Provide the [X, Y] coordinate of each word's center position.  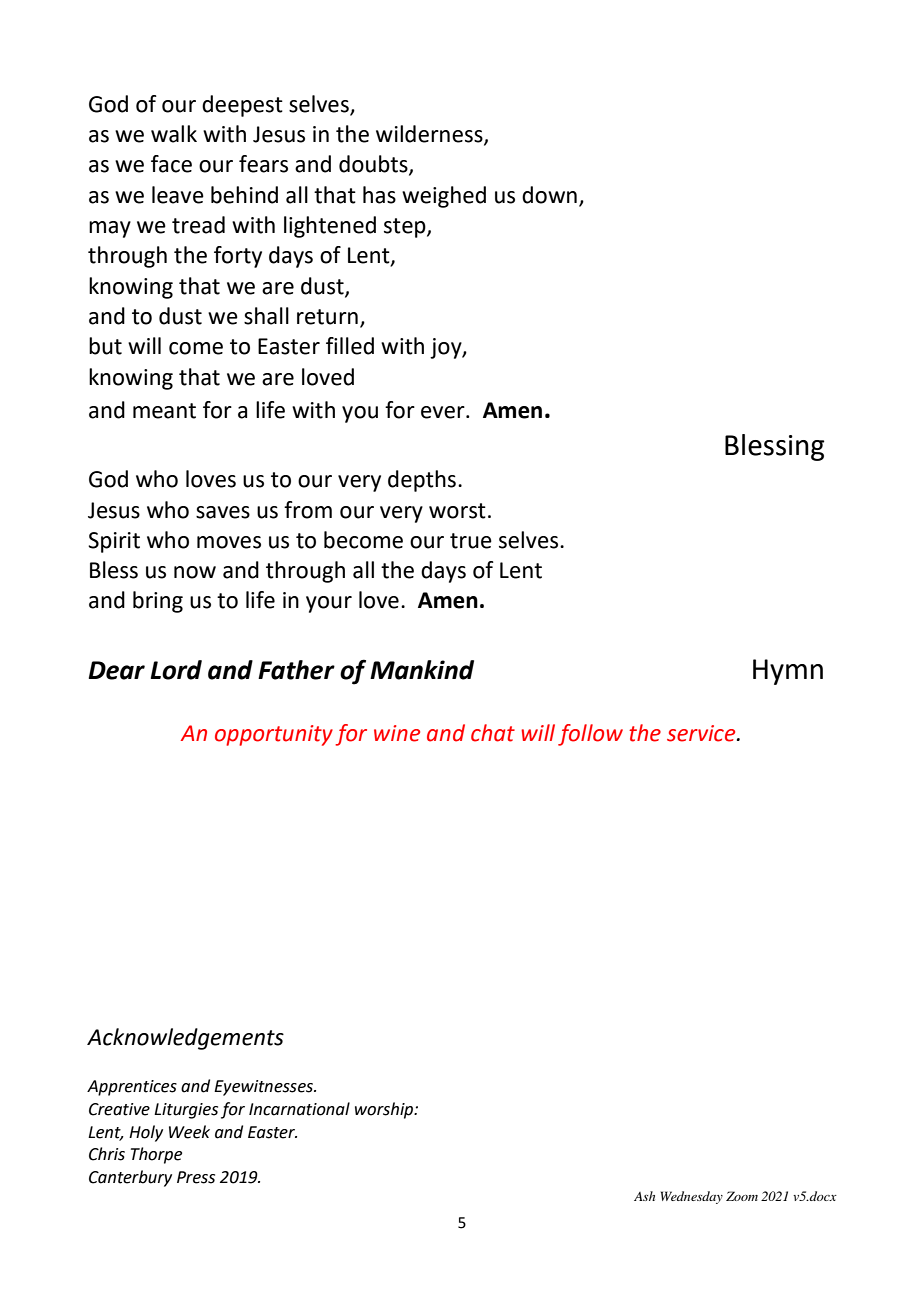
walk [174, 134]
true [471, 541]
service [702, 733]
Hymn [788, 672]
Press [196, 1177]
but [105, 346]
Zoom [742, 1196]
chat [493, 733]
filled [350, 346]
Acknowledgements [185, 1039]
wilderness [430, 135]
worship [385, 1110]
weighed [444, 197]
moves [229, 542]
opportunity [274, 735]
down [549, 195]
